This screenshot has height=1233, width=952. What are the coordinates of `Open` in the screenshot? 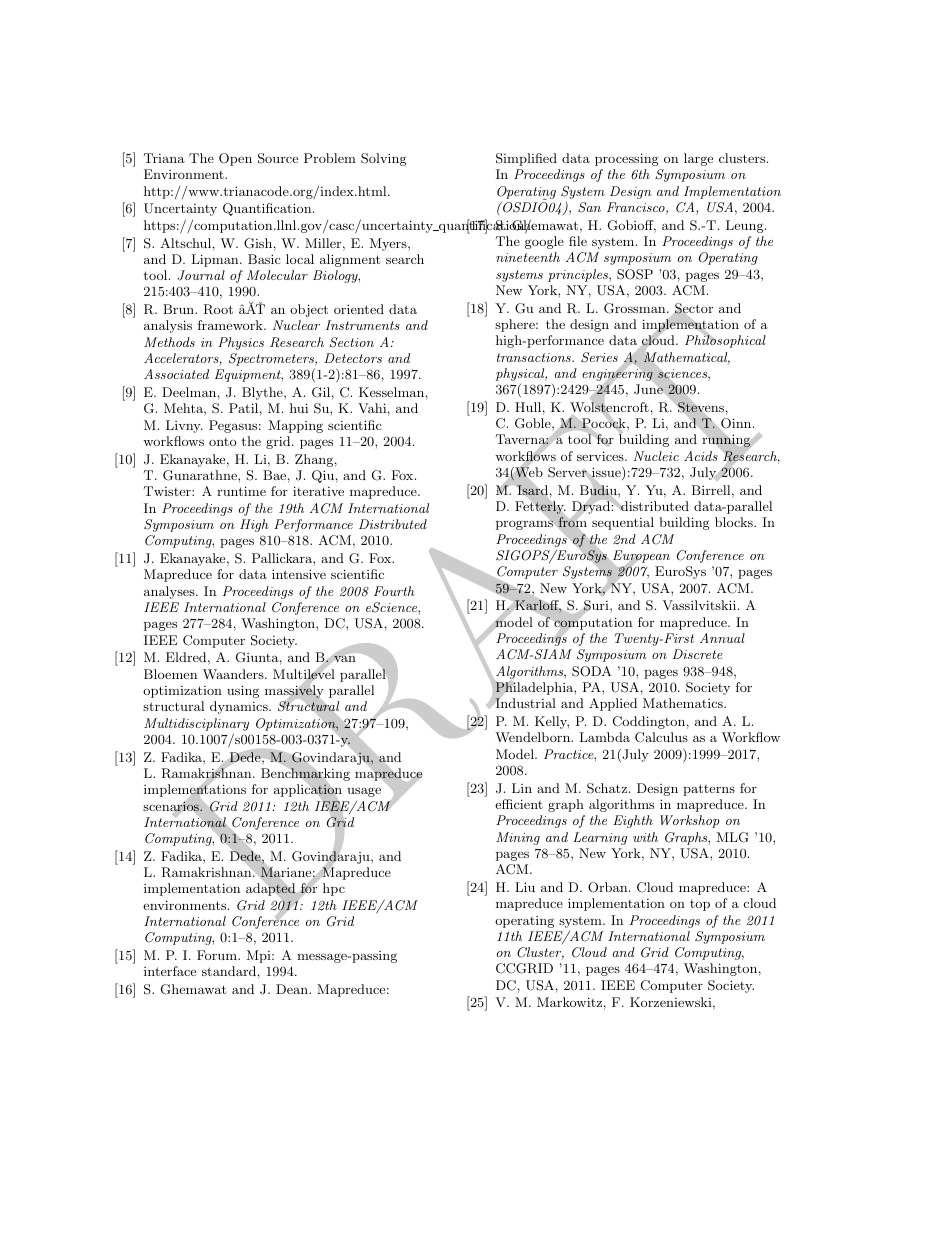 It's located at (235, 159).
